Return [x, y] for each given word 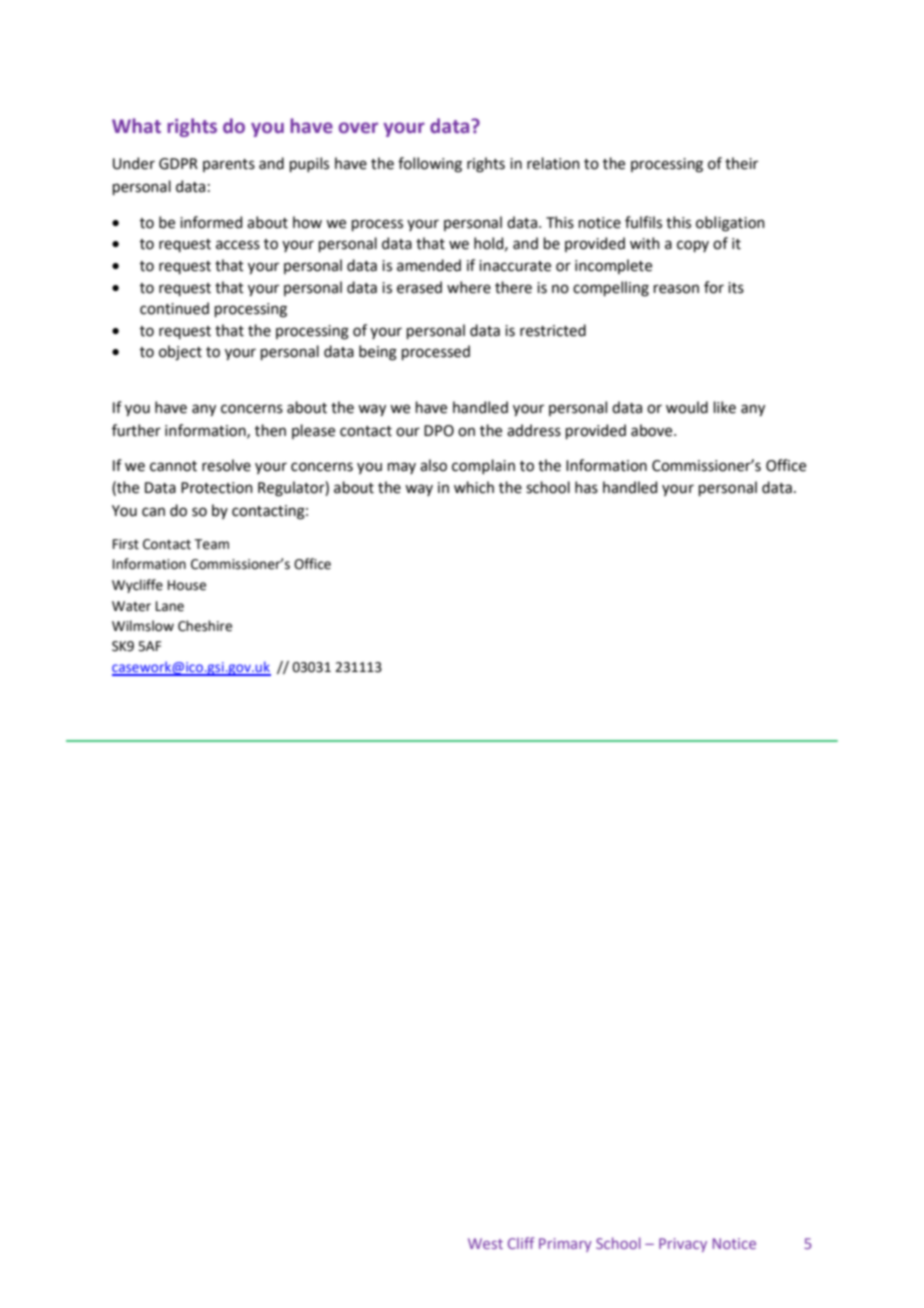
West [485, 1243]
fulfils [643, 222]
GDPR [178, 164]
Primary [565, 1245]
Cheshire [205, 626]
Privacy [683, 1245]
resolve [226, 465]
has [586, 487]
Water [131, 606]
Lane [170, 606]
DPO [439, 431]
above [653, 430]
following [430, 165]
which [474, 487]
